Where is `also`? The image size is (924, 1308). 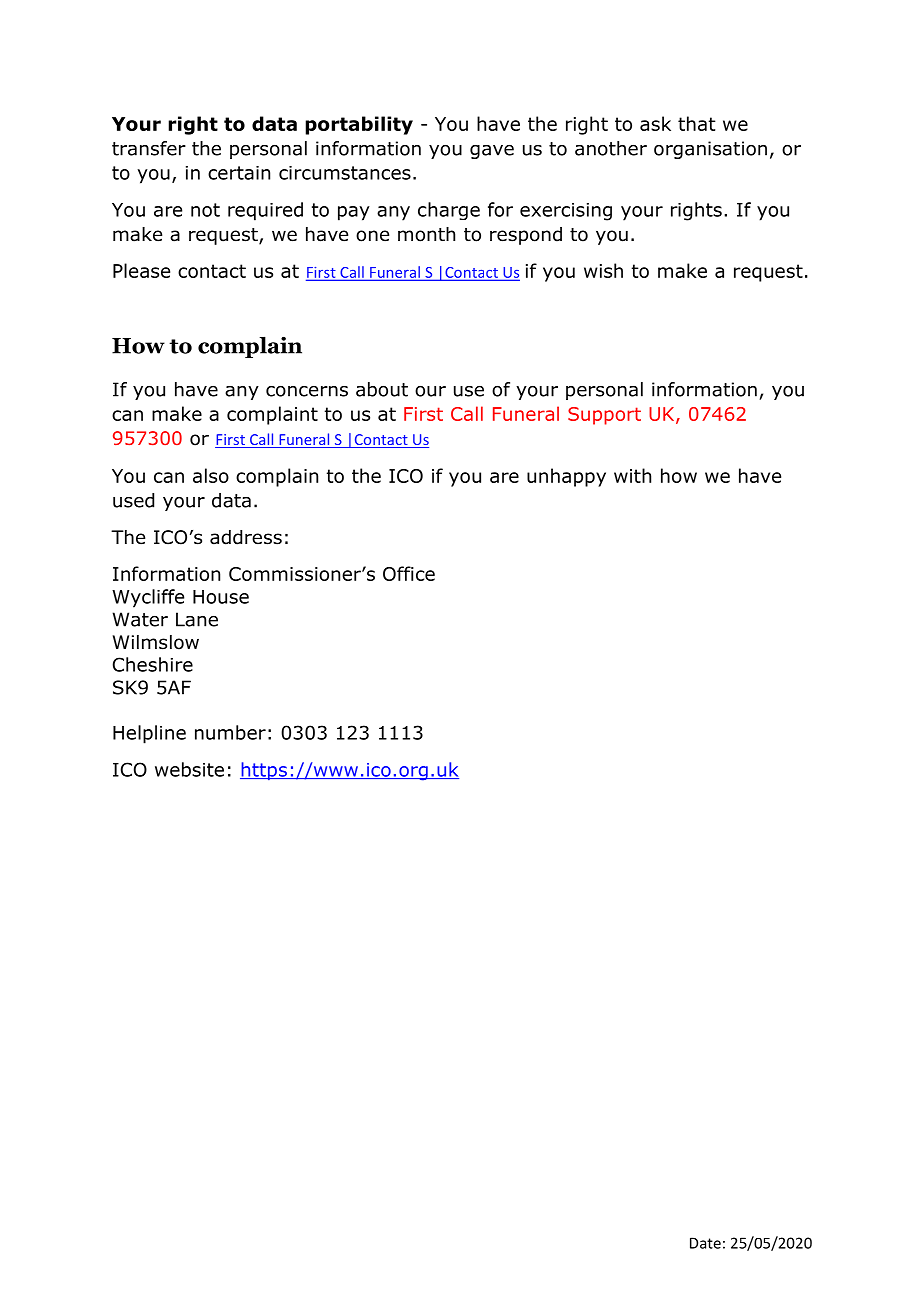
also is located at coordinates (211, 475).
